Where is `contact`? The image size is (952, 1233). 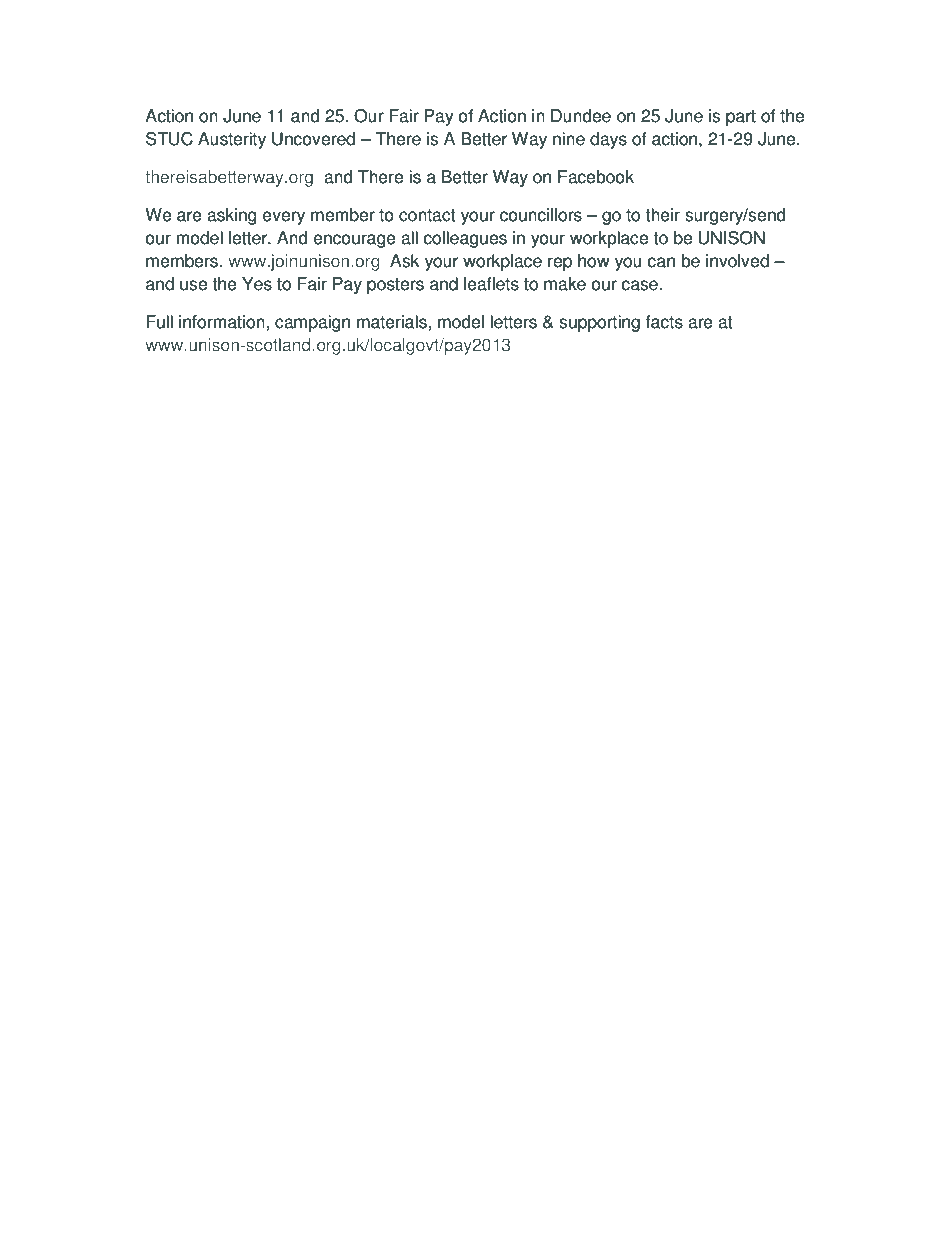
contact is located at coordinates (427, 215).
